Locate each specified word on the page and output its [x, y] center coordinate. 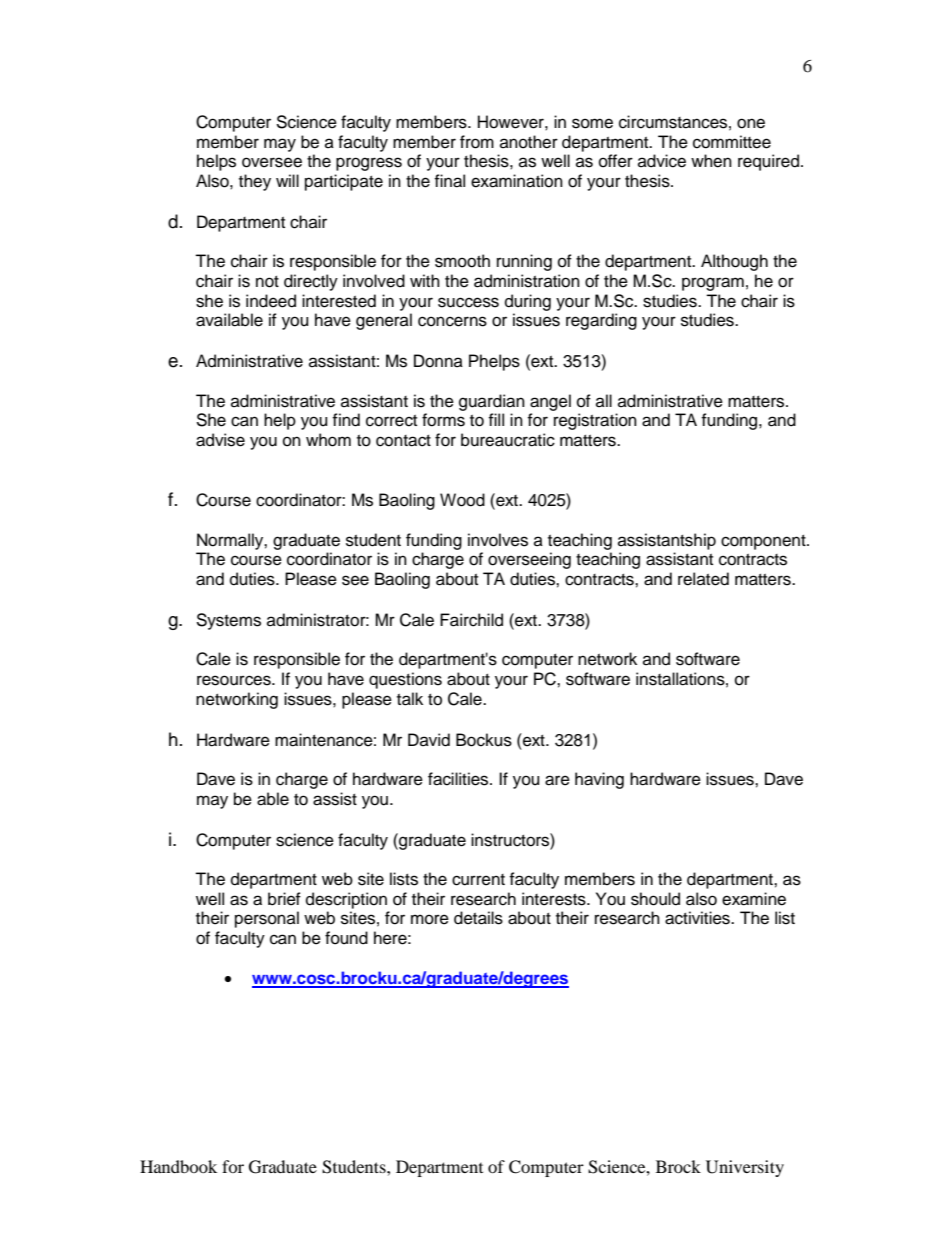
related [703, 579]
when [711, 161]
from [477, 142]
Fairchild [471, 620]
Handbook [178, 1166]
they [255, 182]
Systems [228, 621]
